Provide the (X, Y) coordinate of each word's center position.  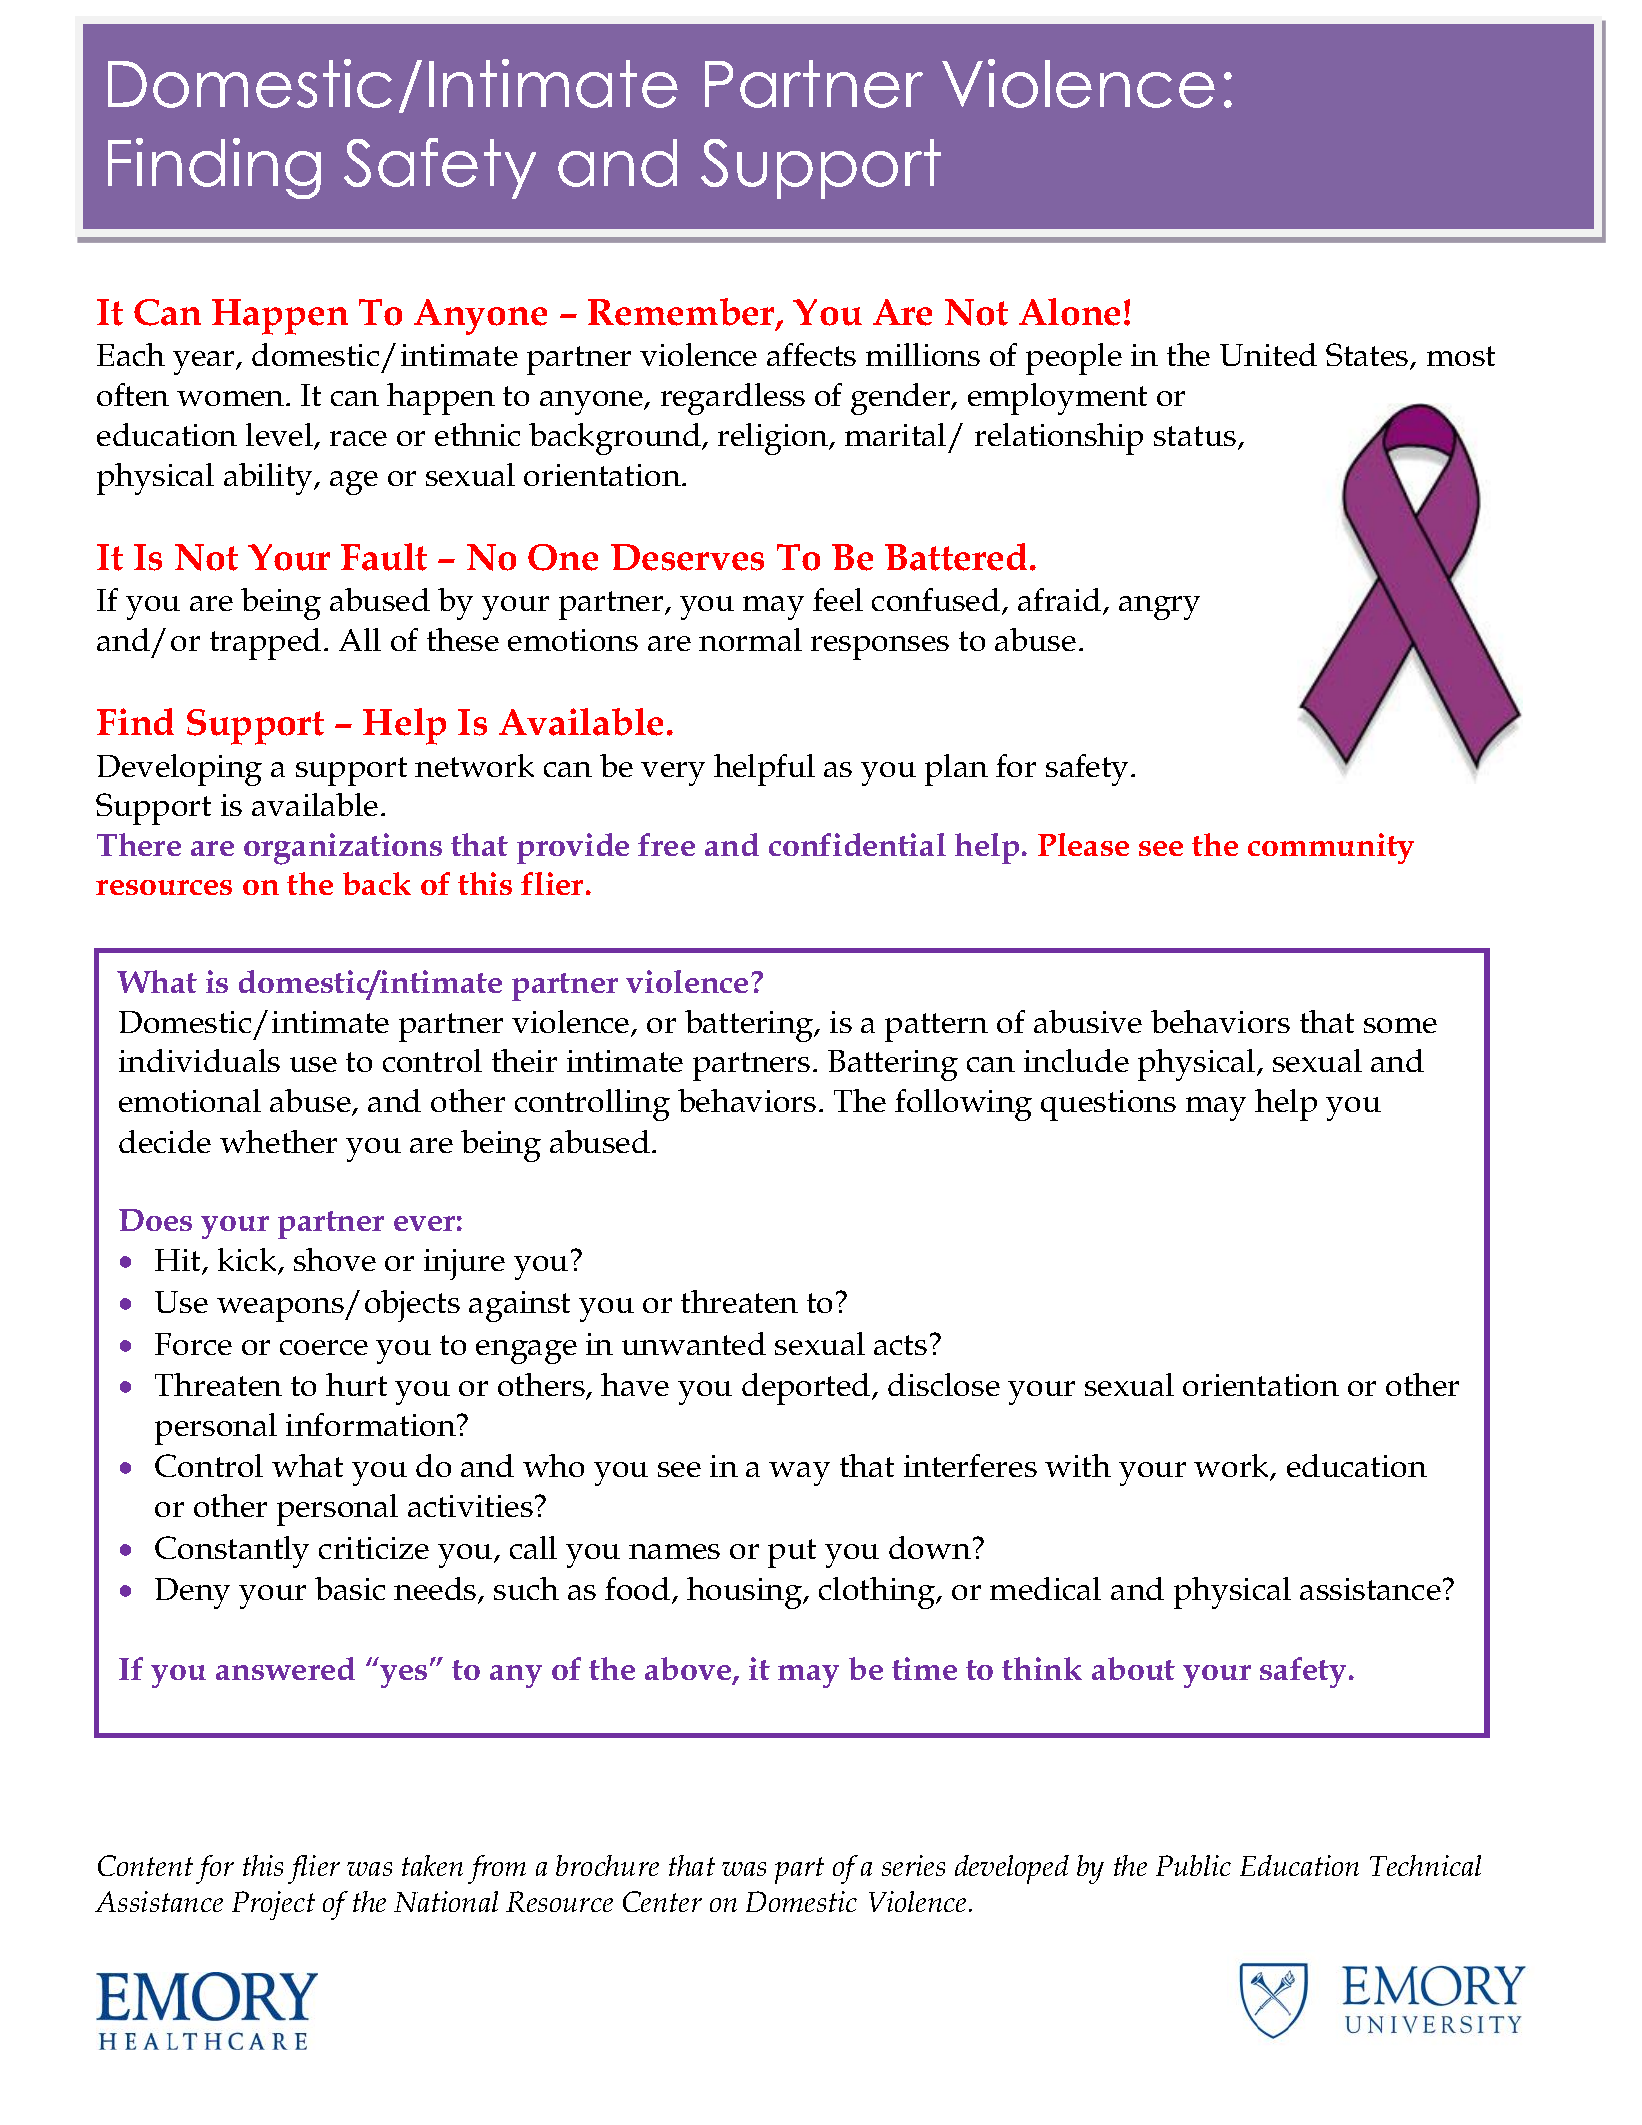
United (1268, 354)
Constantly (232, 1552)
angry (1159, 608)
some (1400, 1025)
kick (248, 1261)
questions (1108, 1105)
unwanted (694, 1343)
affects (811, 354)
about (1133, 1668)
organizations (343, 849)
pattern (936, 1027)
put (792, 1553)
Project (273, 1905)
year (205, 363)
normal (750, 639)
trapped (265, 644)
